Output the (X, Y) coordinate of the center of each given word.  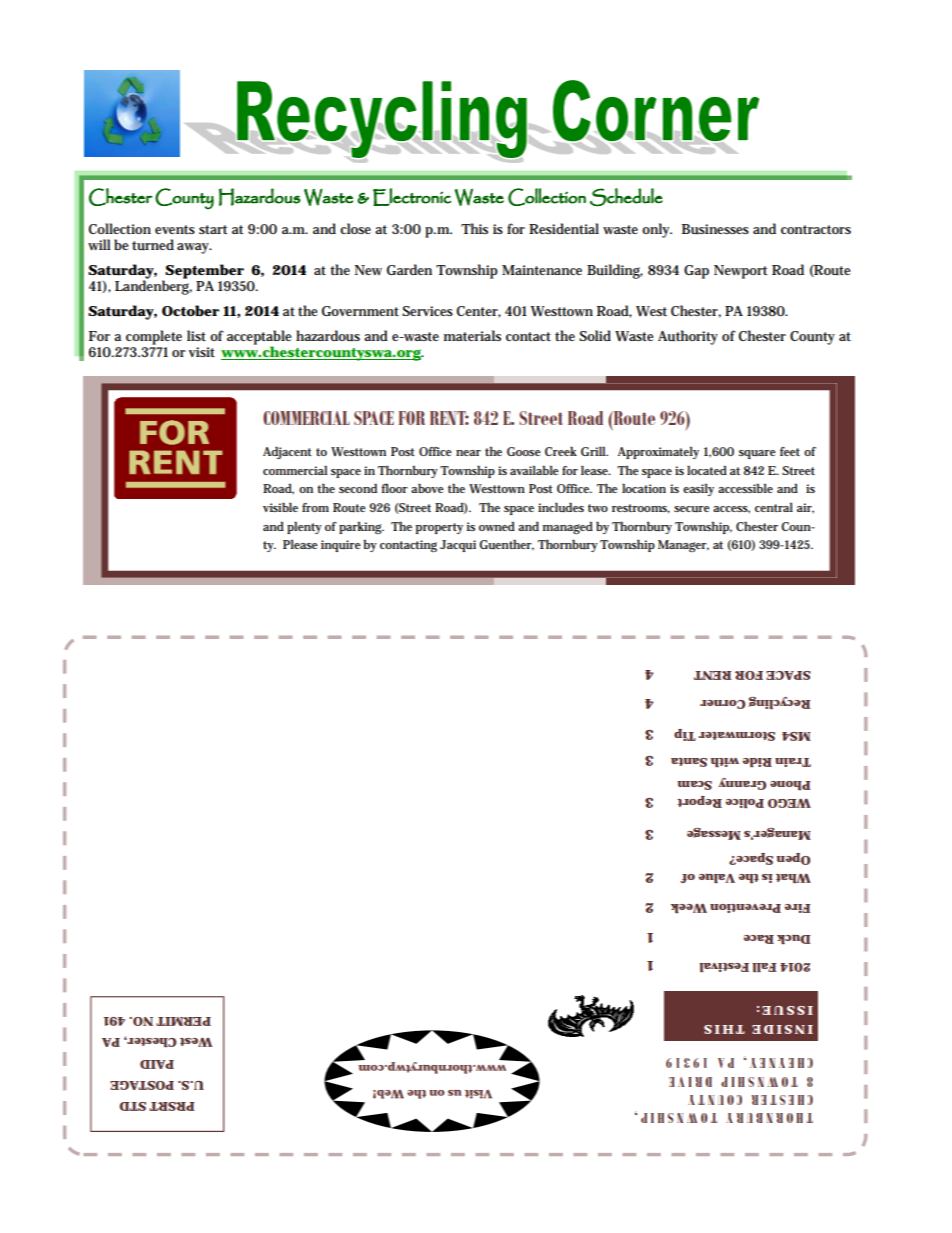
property (439, 528)
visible (280, 507)
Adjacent (287, 452)
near (468, 453)
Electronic (412, 197)
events (175, 229)
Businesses (715, 229)
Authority (688, 337)
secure (692, 509)
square (757, 454)
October (191, 310)
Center (479, 312)
